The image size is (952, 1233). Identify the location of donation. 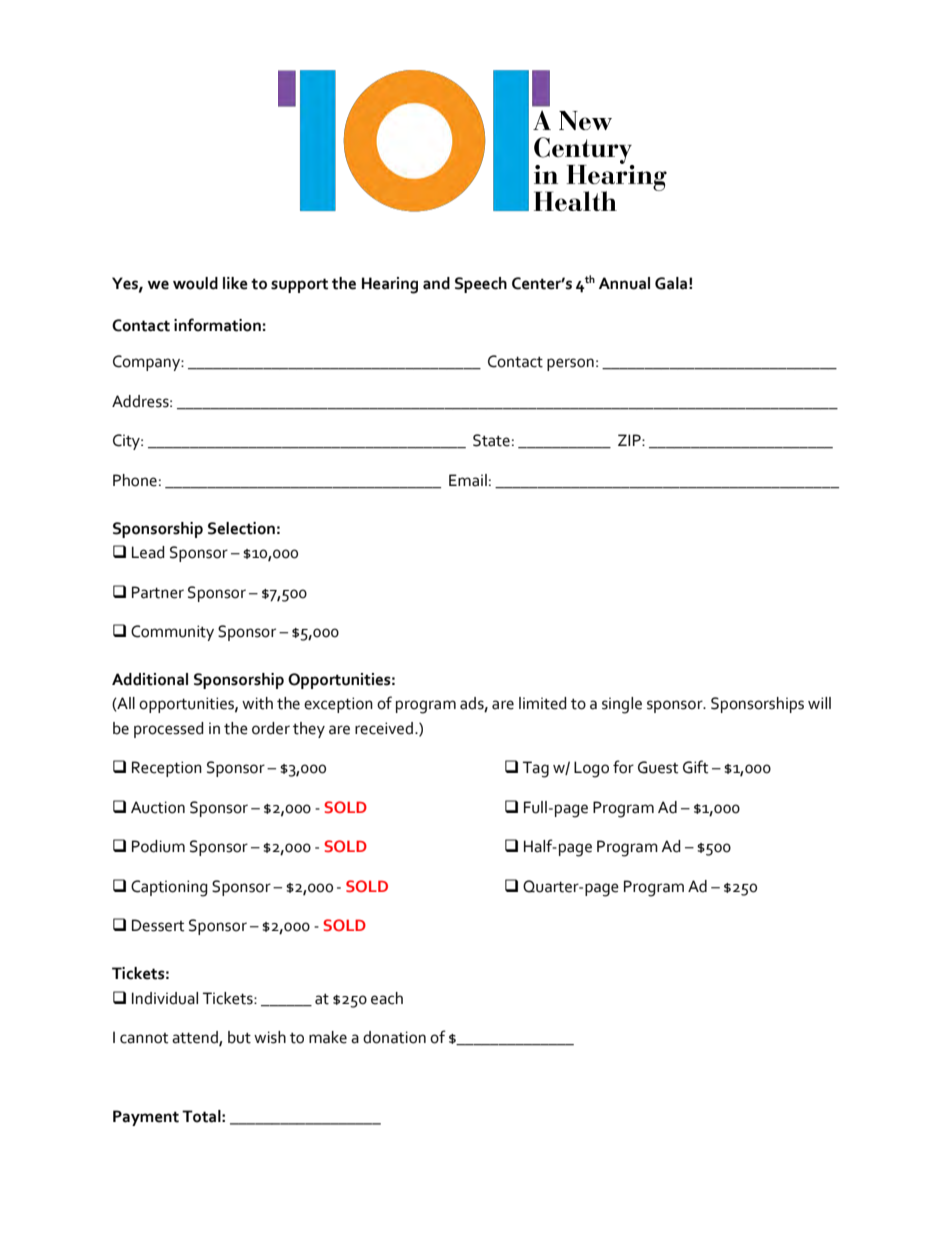
(394, 1037).
